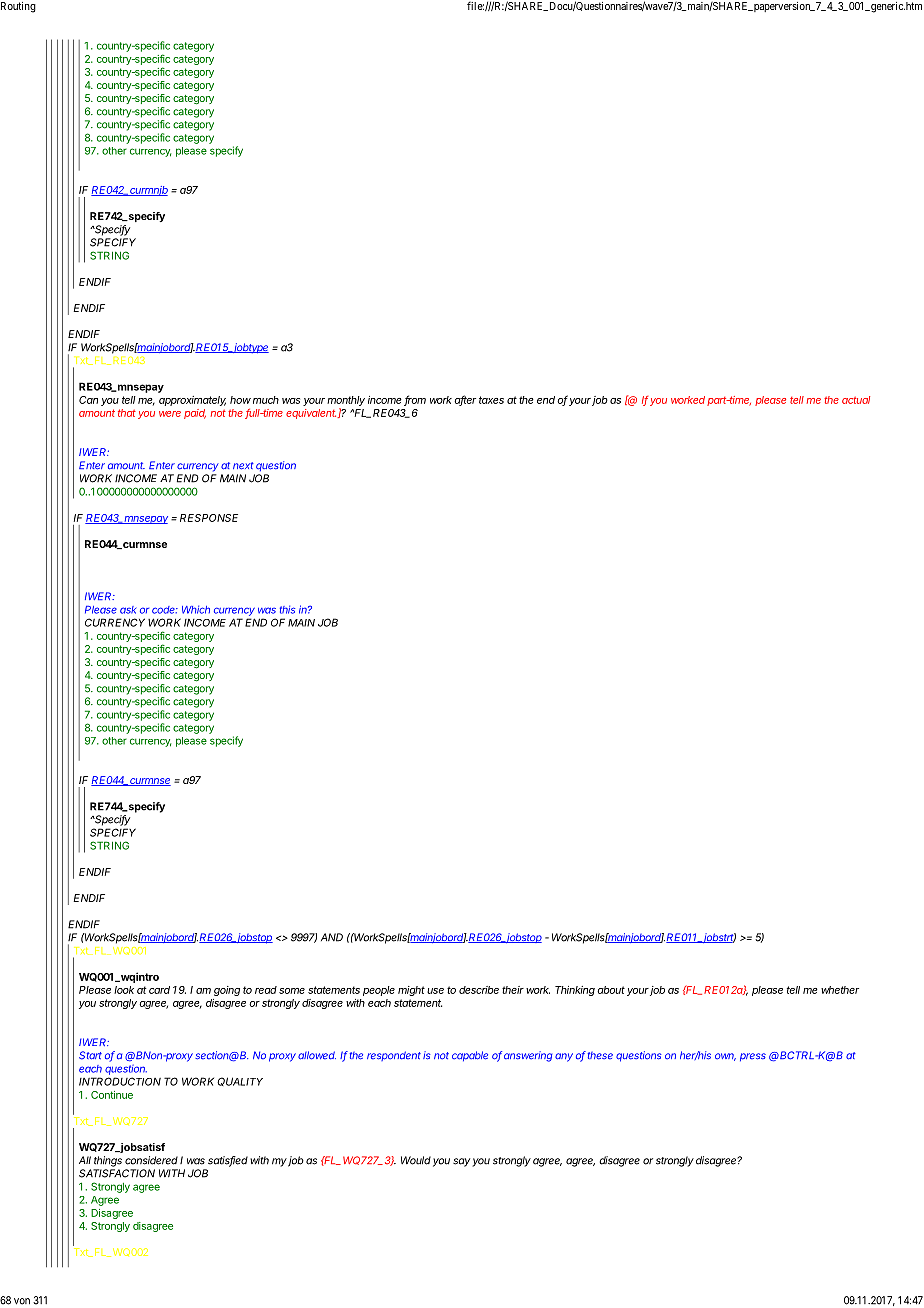 The width and height of the screenshot is (924, 1308). What do you see at coordinates (840, 990) in the screenshot?
I see `whether` at bounding box center [840, 990].
